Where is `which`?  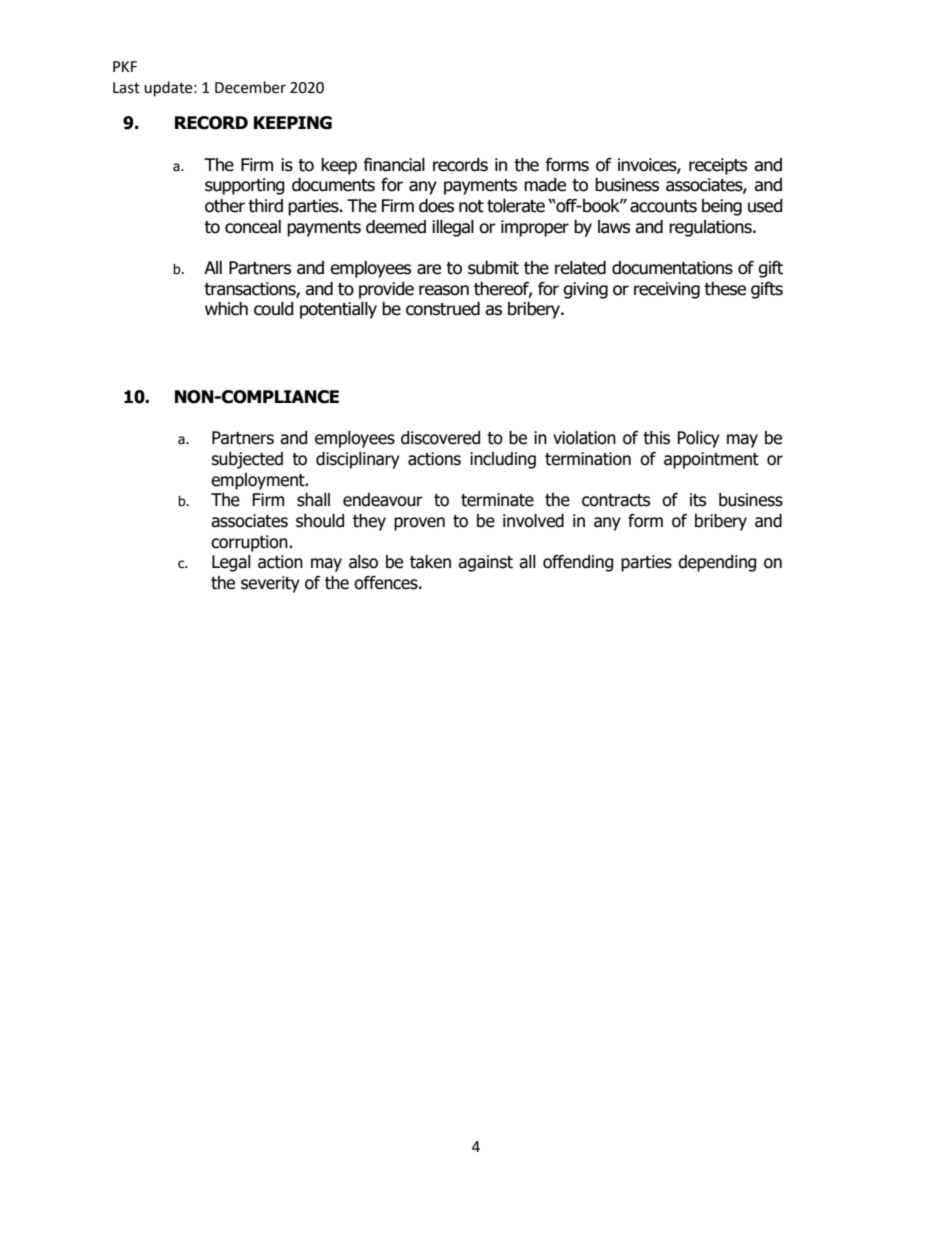 which is located at coordinates (226, 309).
